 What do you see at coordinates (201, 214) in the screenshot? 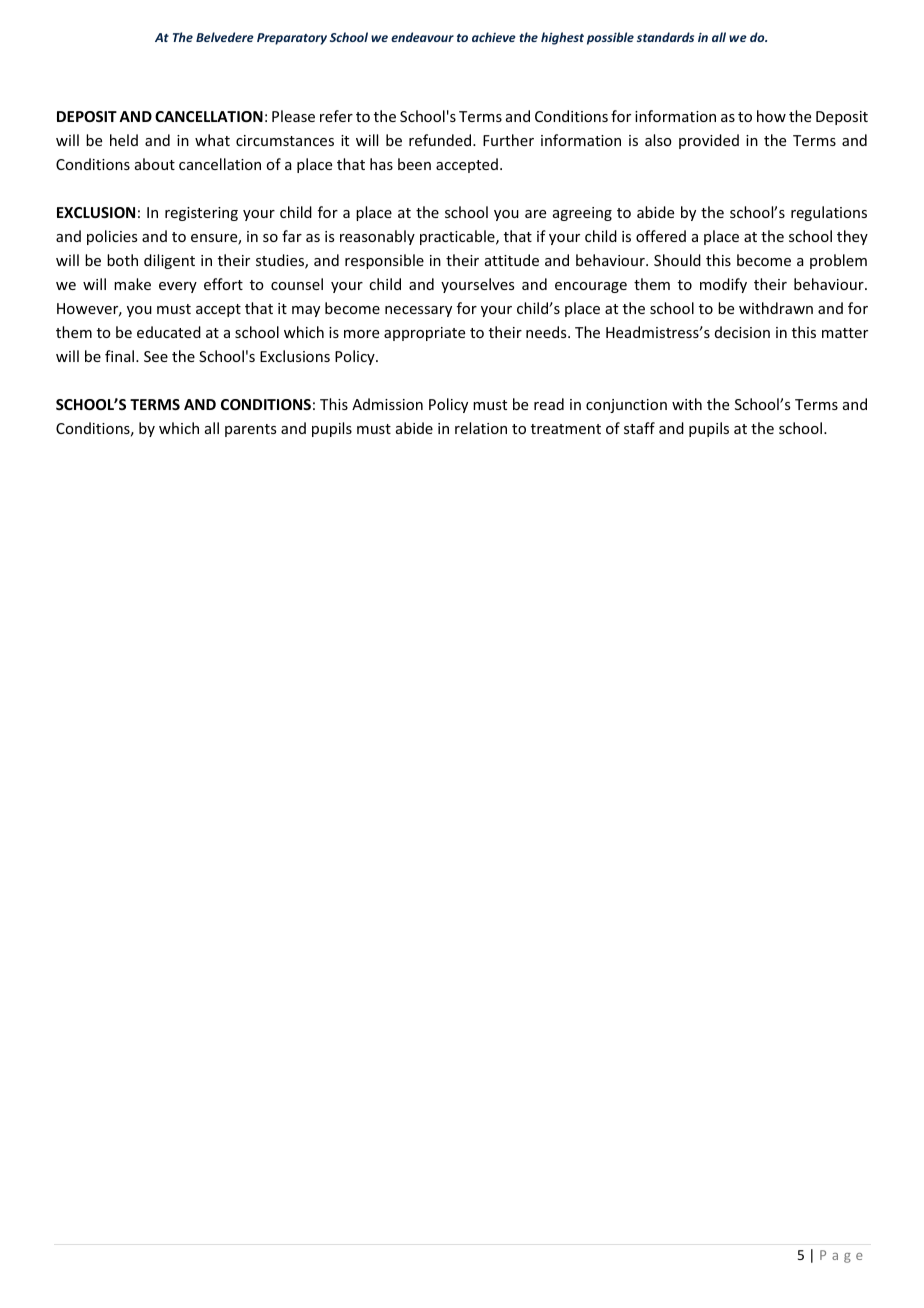
I see `registering` at bounding box center [201, 214].
